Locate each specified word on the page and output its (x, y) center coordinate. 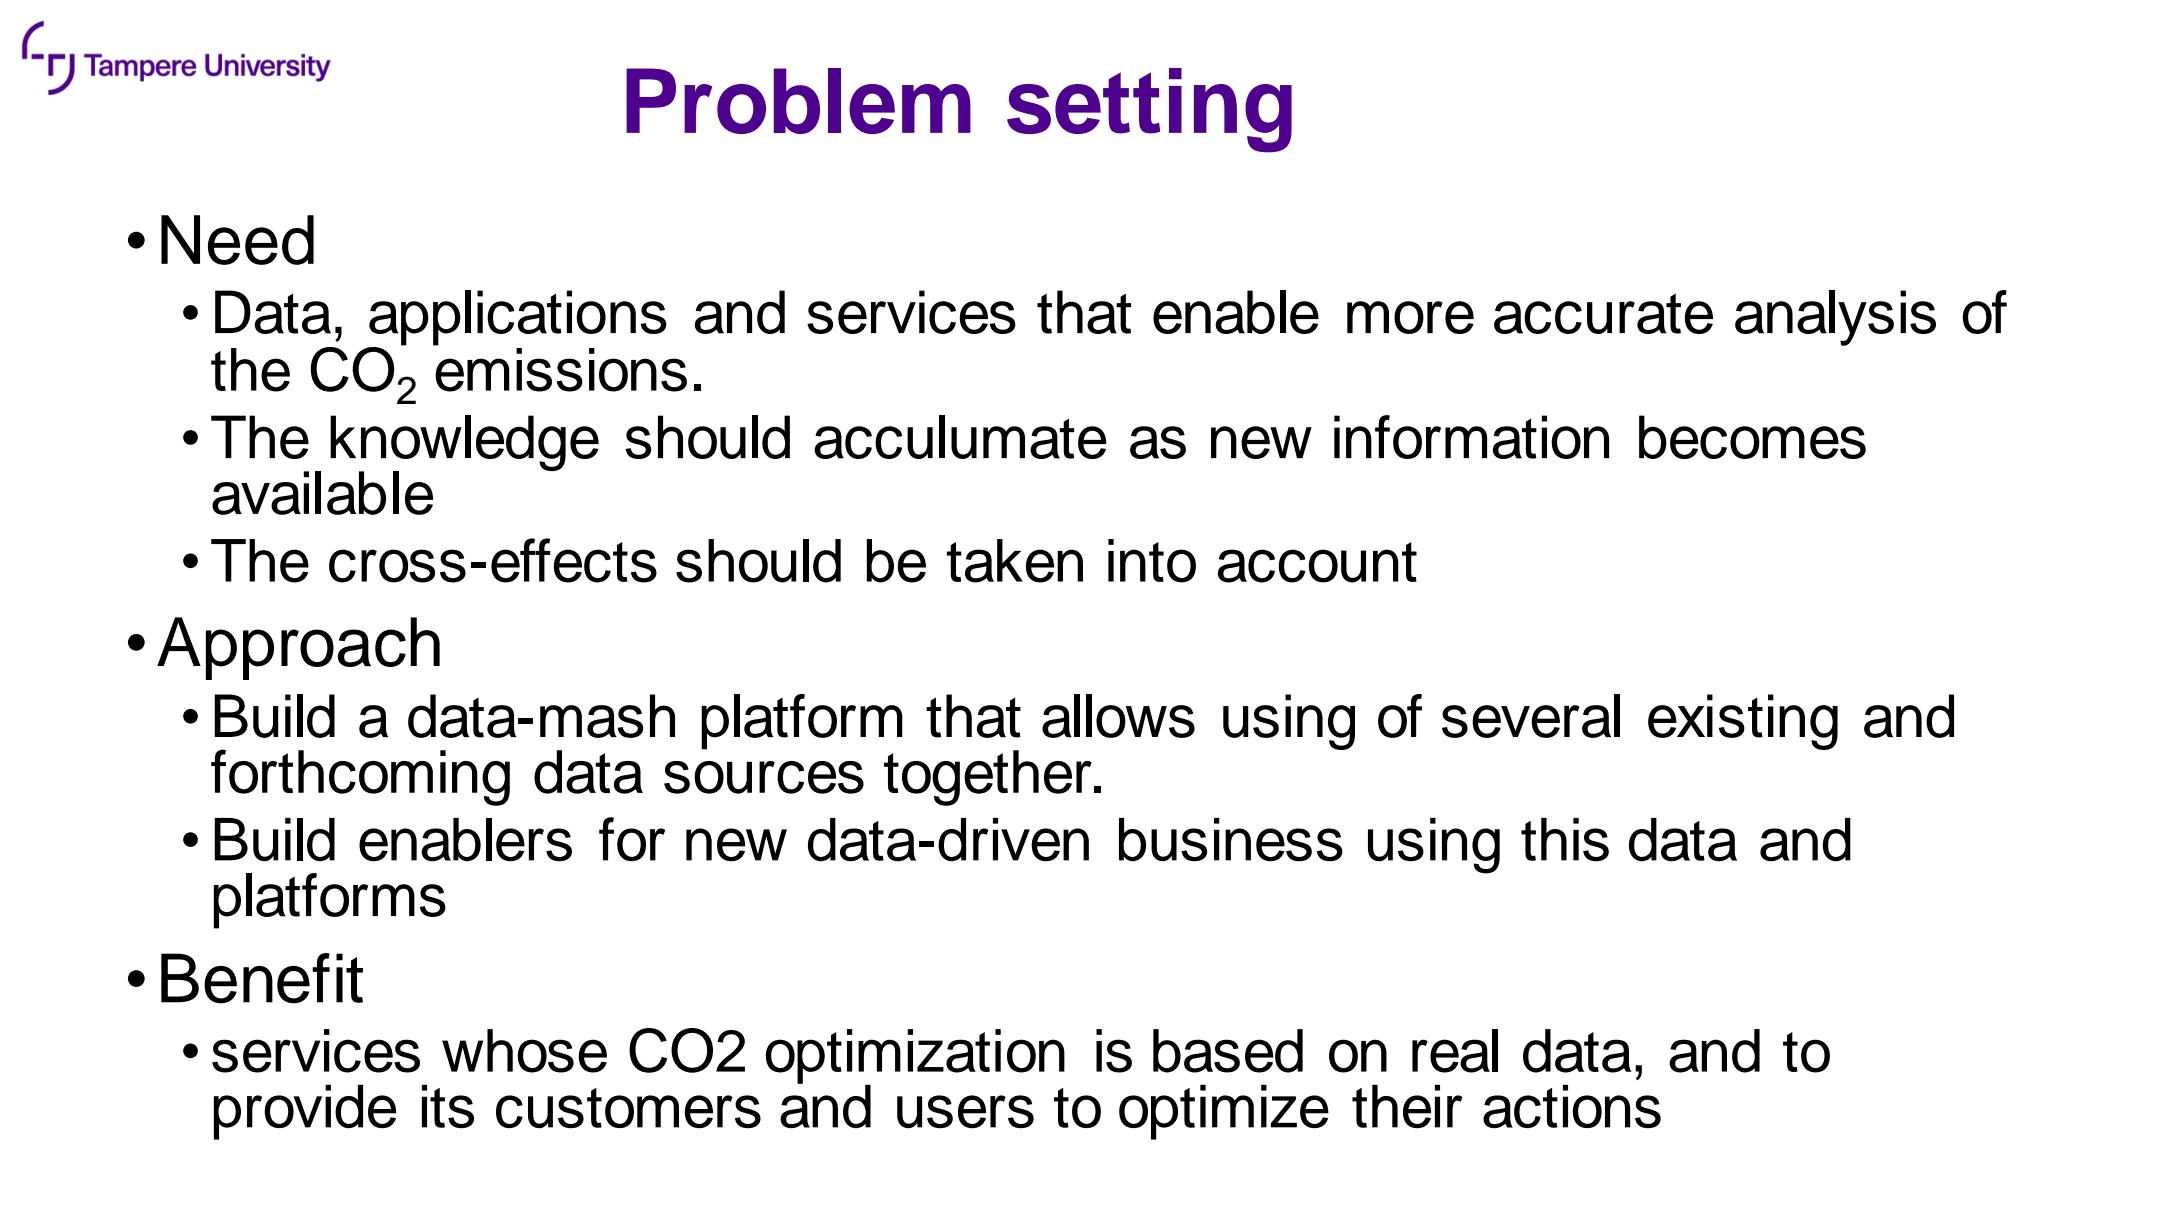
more (1410, 317)
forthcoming (360, 777)
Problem (798, 101)
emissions (561, 370)
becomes (1752, 437)
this (1565, 840)
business (1231, 840)
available (322, 493)
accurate (1603, 314)
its (448, 1106)
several (1531, 716)
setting (1149, 110)
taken (1015, 561)
